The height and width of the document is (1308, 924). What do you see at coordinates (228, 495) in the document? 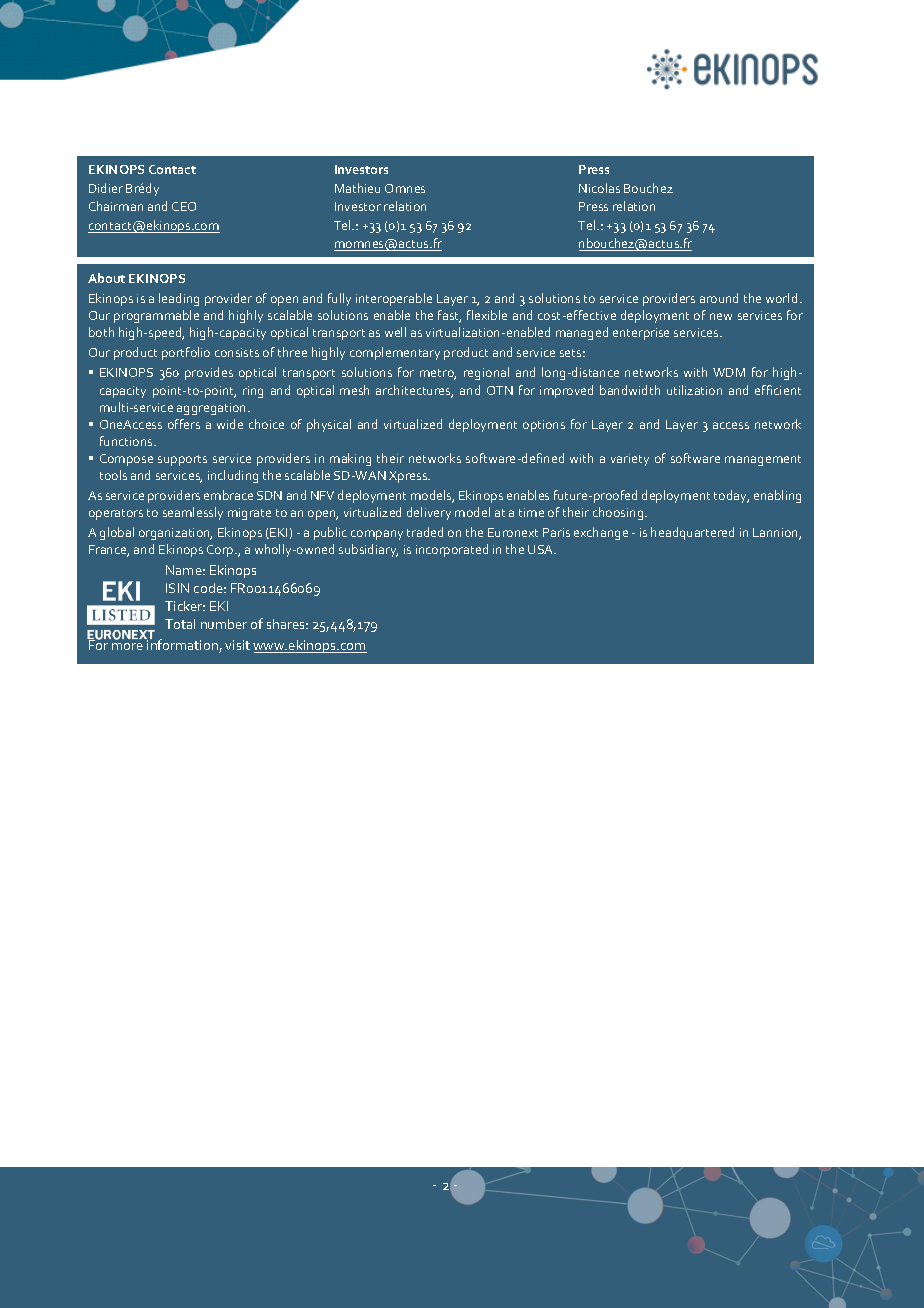
I see `embrace` at bounding box center [228, 495].
